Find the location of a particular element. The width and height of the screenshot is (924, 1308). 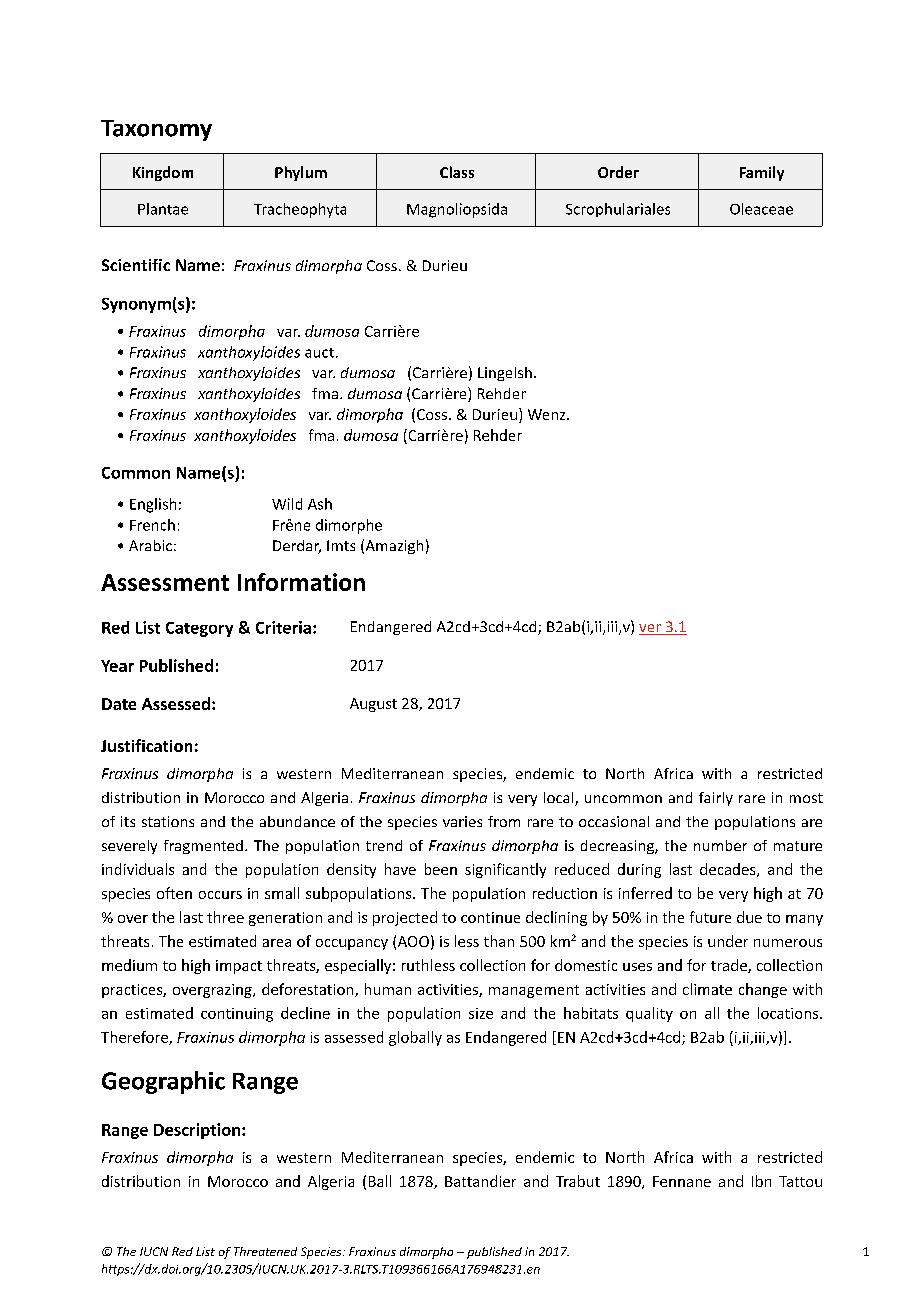

fragmented is located at coordinates (203, 847).
